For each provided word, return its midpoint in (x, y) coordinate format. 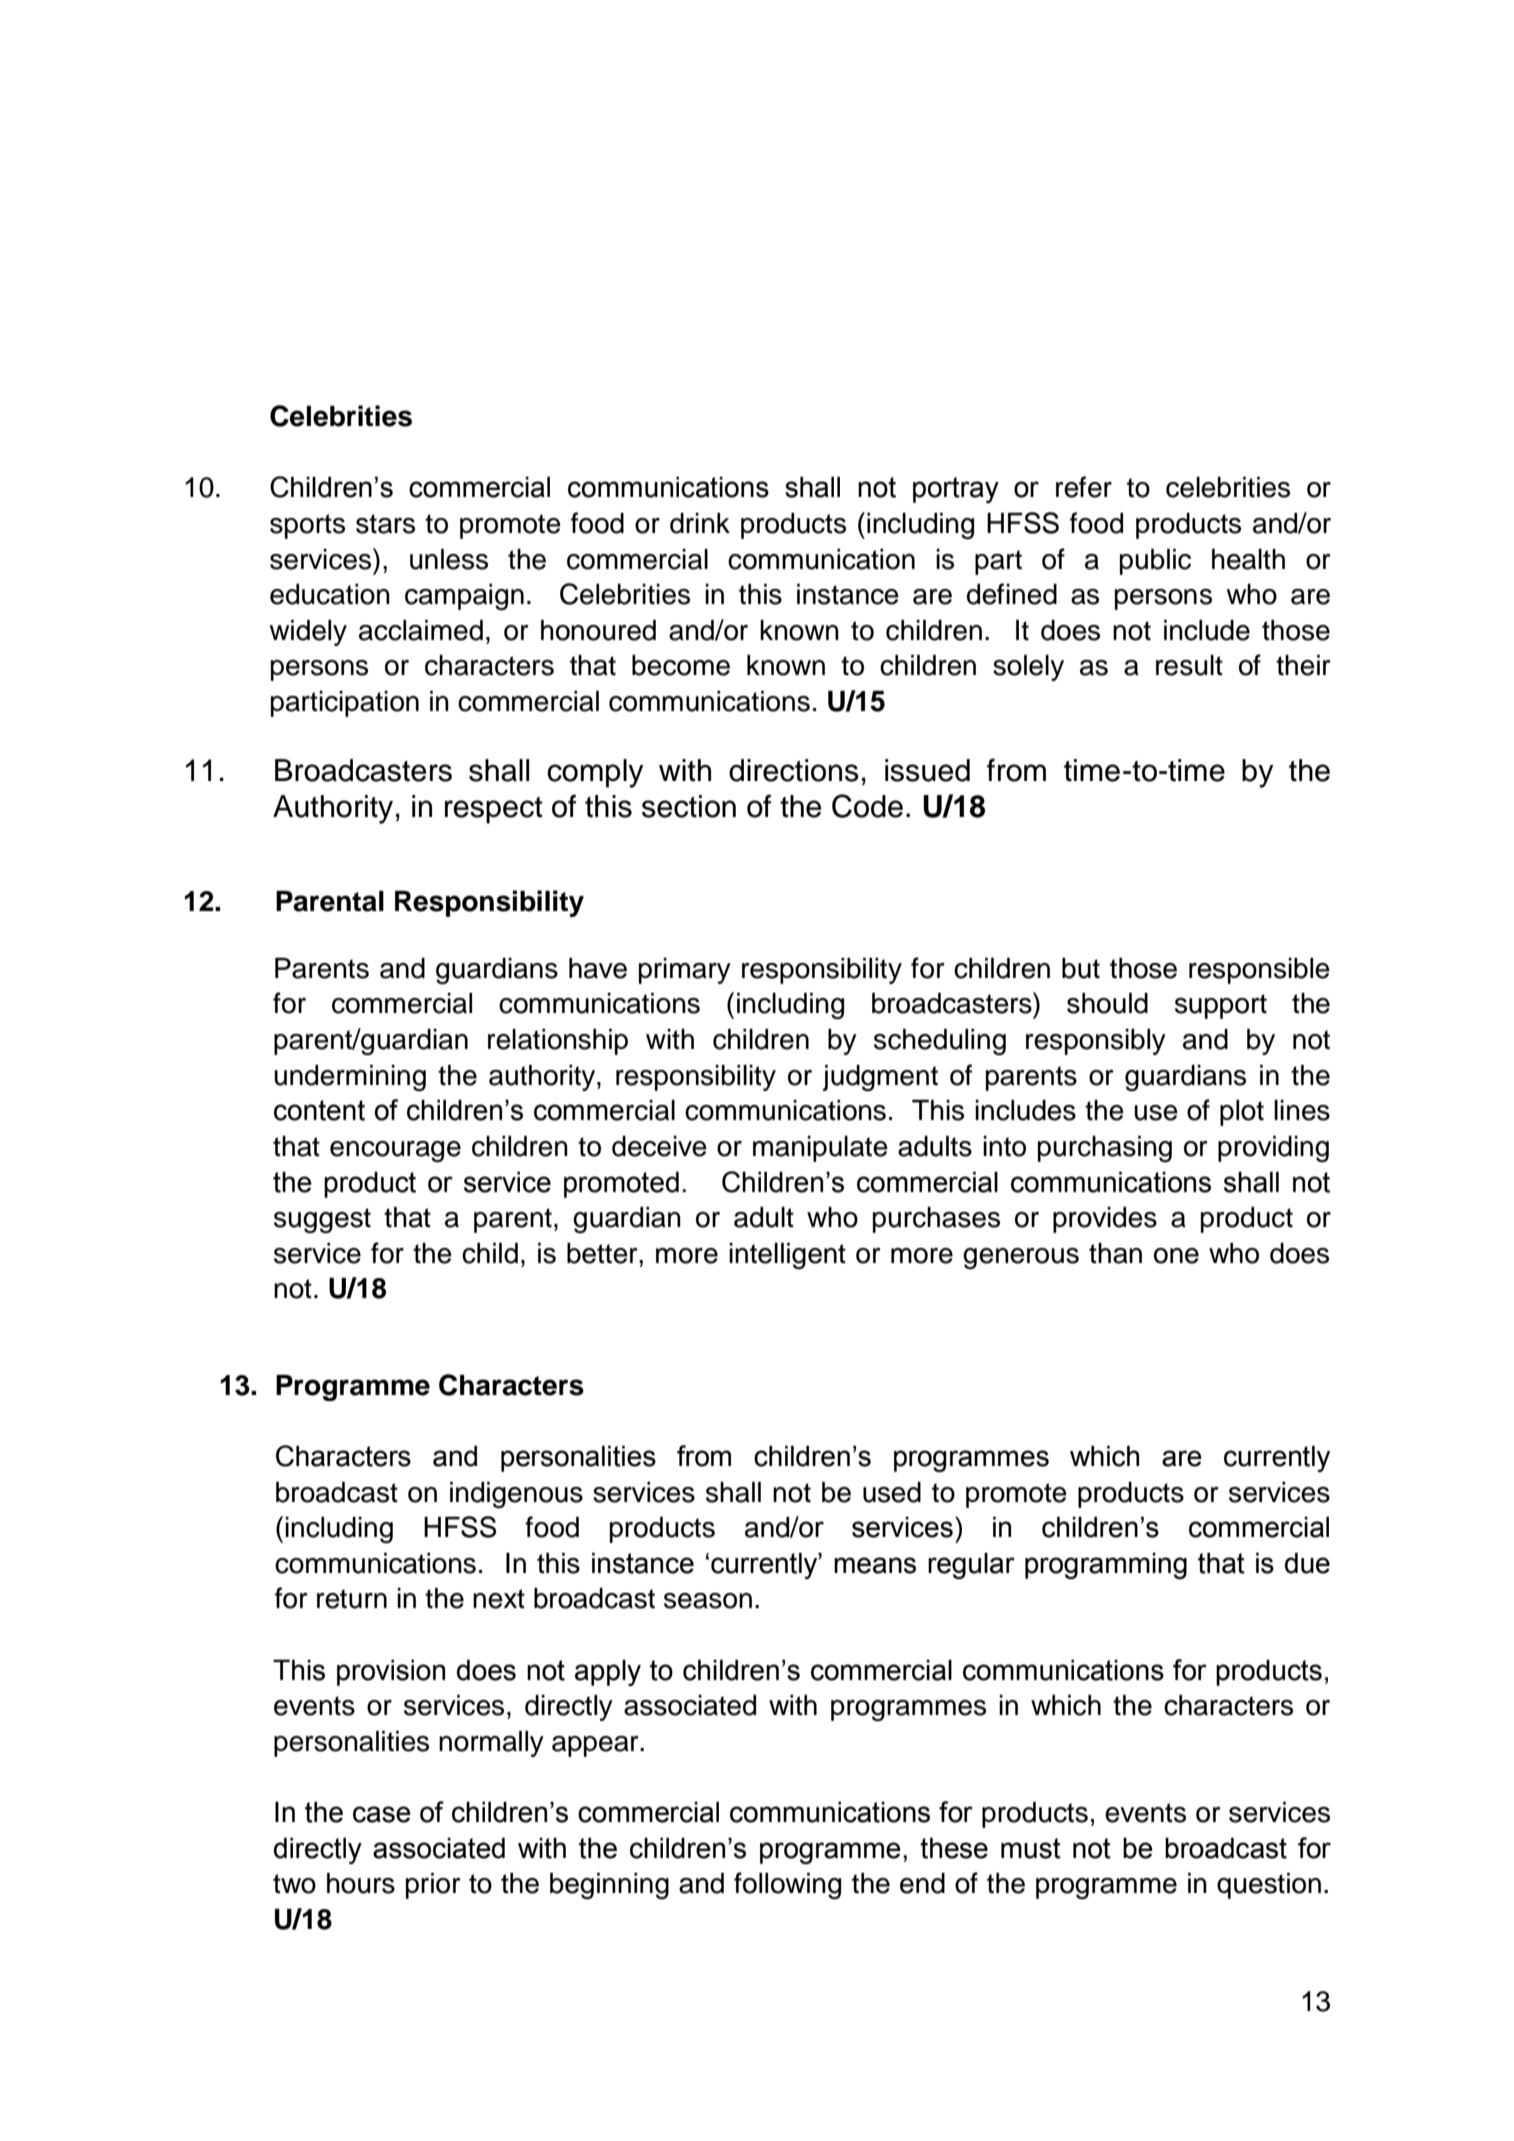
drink (700, 523)
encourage (395, 1151)
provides (1105, 1220)
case (382, 1814)
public (1155, 562)
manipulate (820, 1149)
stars (385, 524)
